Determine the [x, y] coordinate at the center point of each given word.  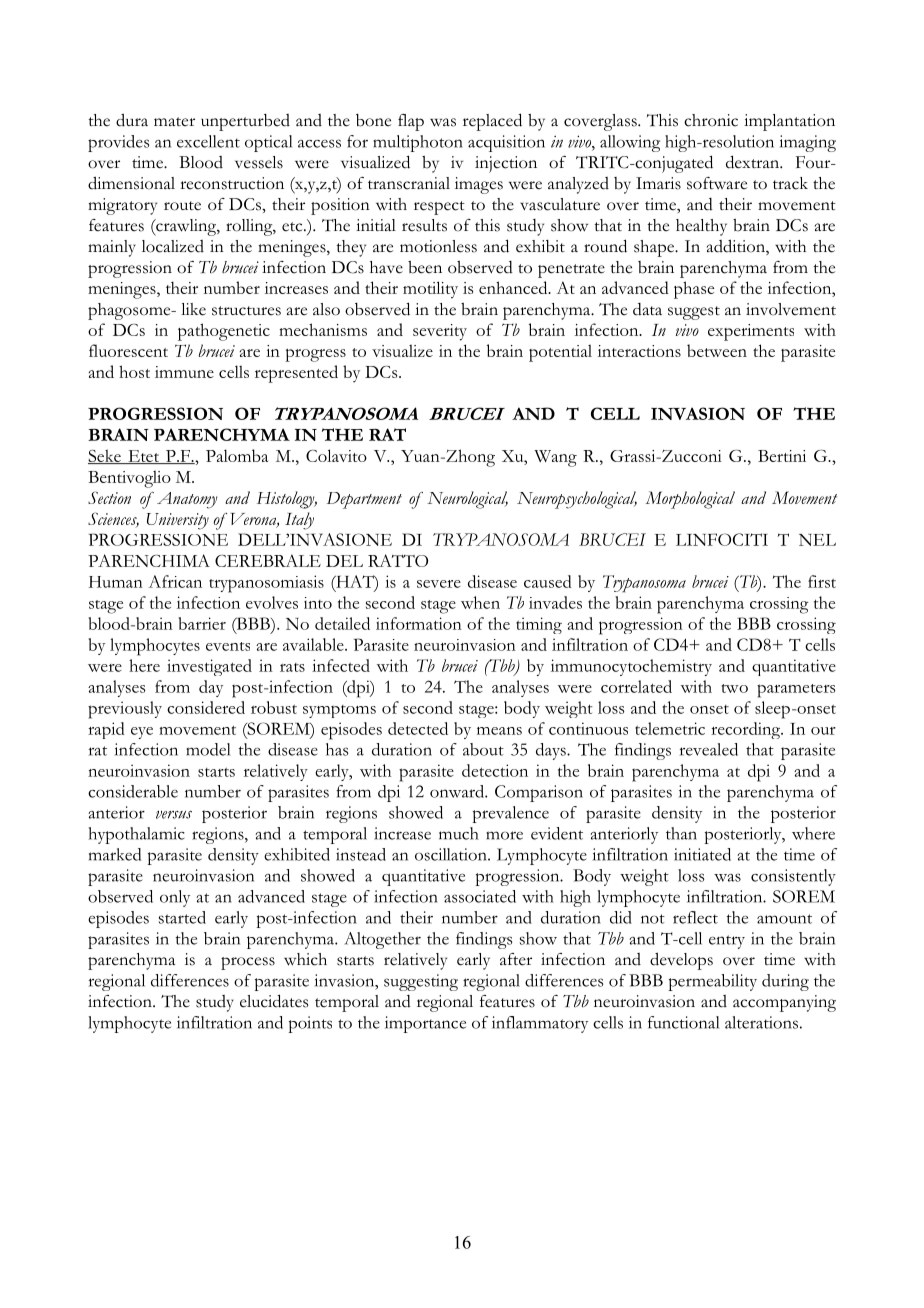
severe [439, 584]
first [822, 581]
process [248, 963]
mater [174, 122]
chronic [711, 120]
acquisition [506, 143]
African [175, 581]
